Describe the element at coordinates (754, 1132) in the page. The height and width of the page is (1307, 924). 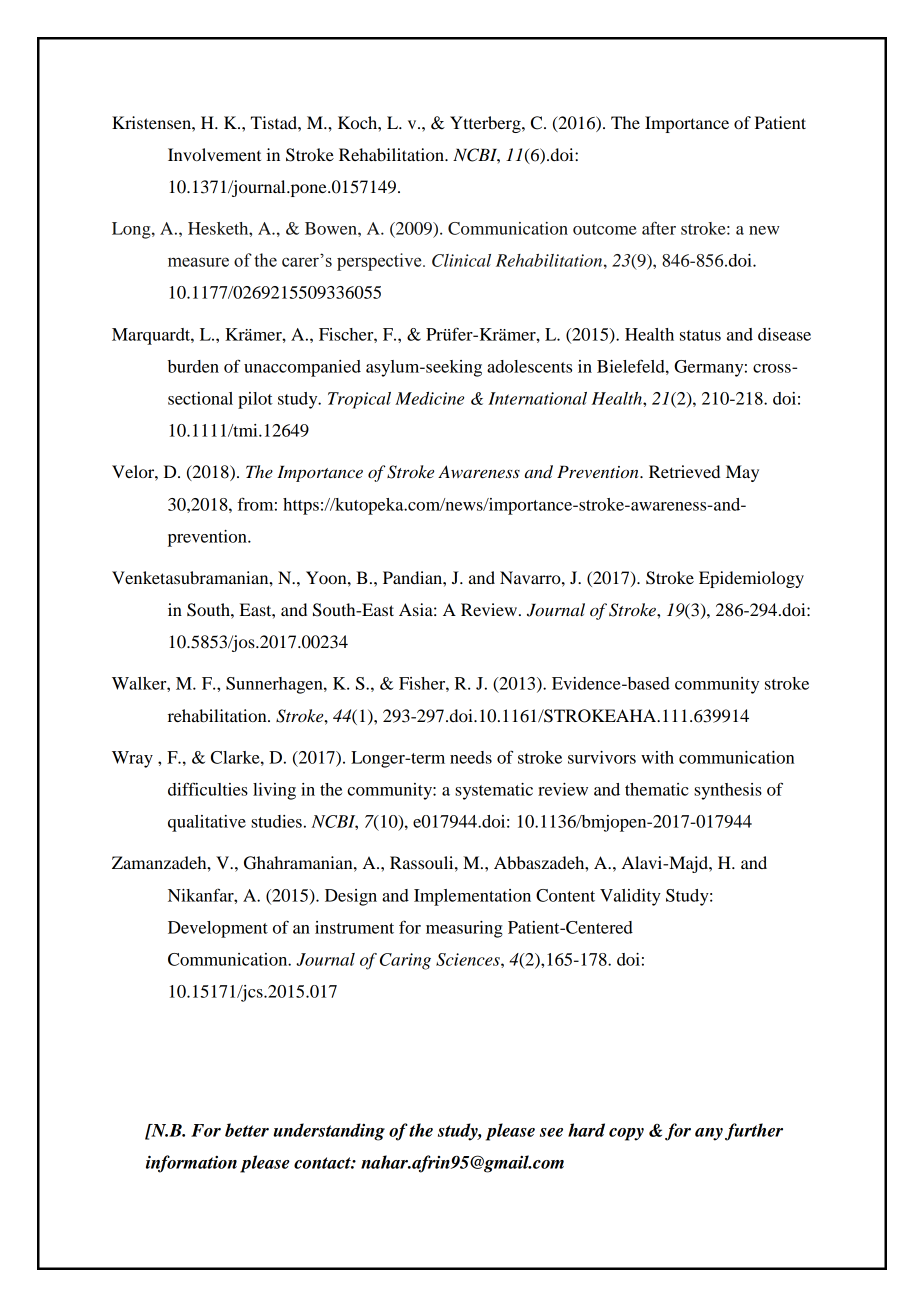
I see `further` at that location.
